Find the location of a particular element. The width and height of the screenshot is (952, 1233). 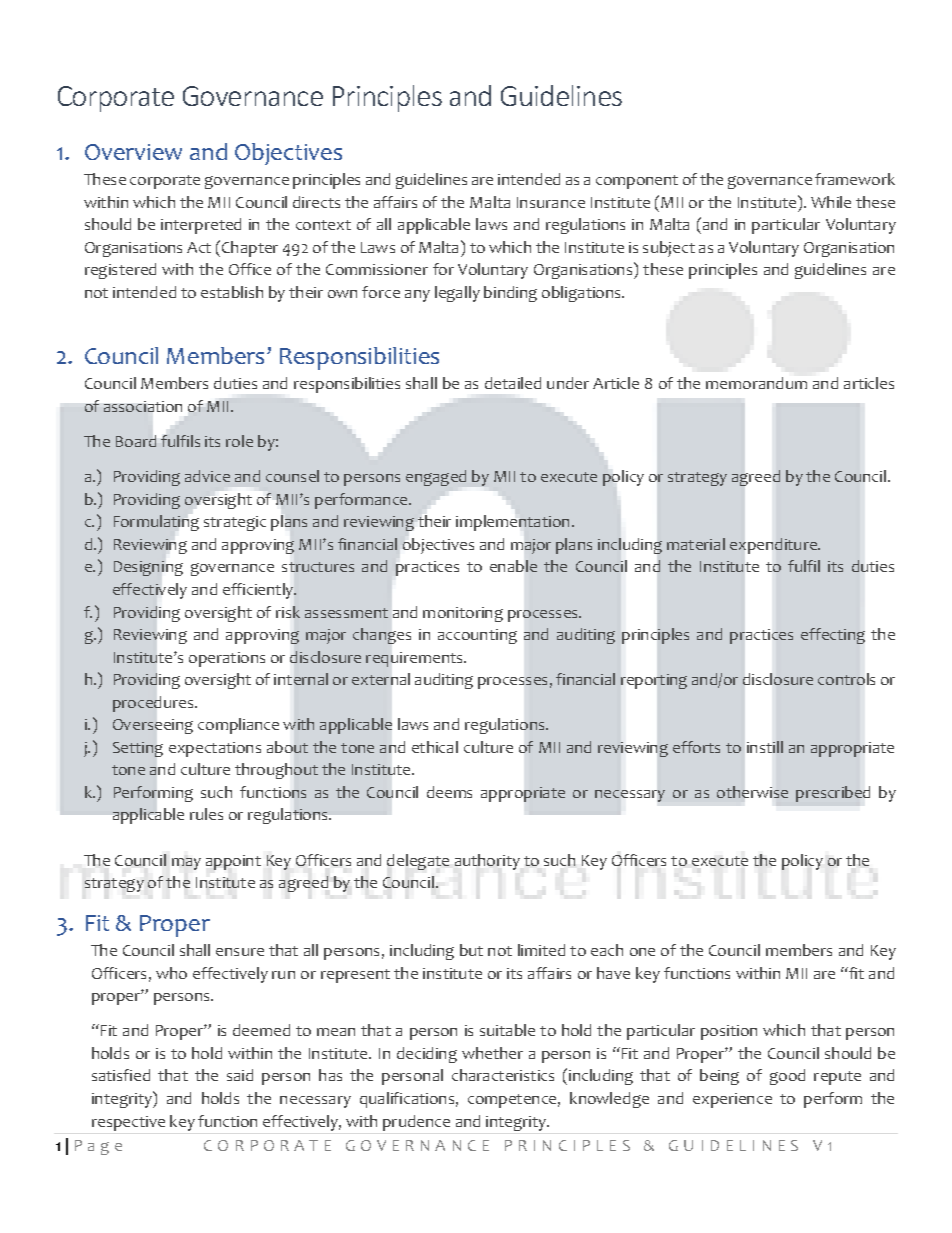

advice is located at coordinates (207, 476).
